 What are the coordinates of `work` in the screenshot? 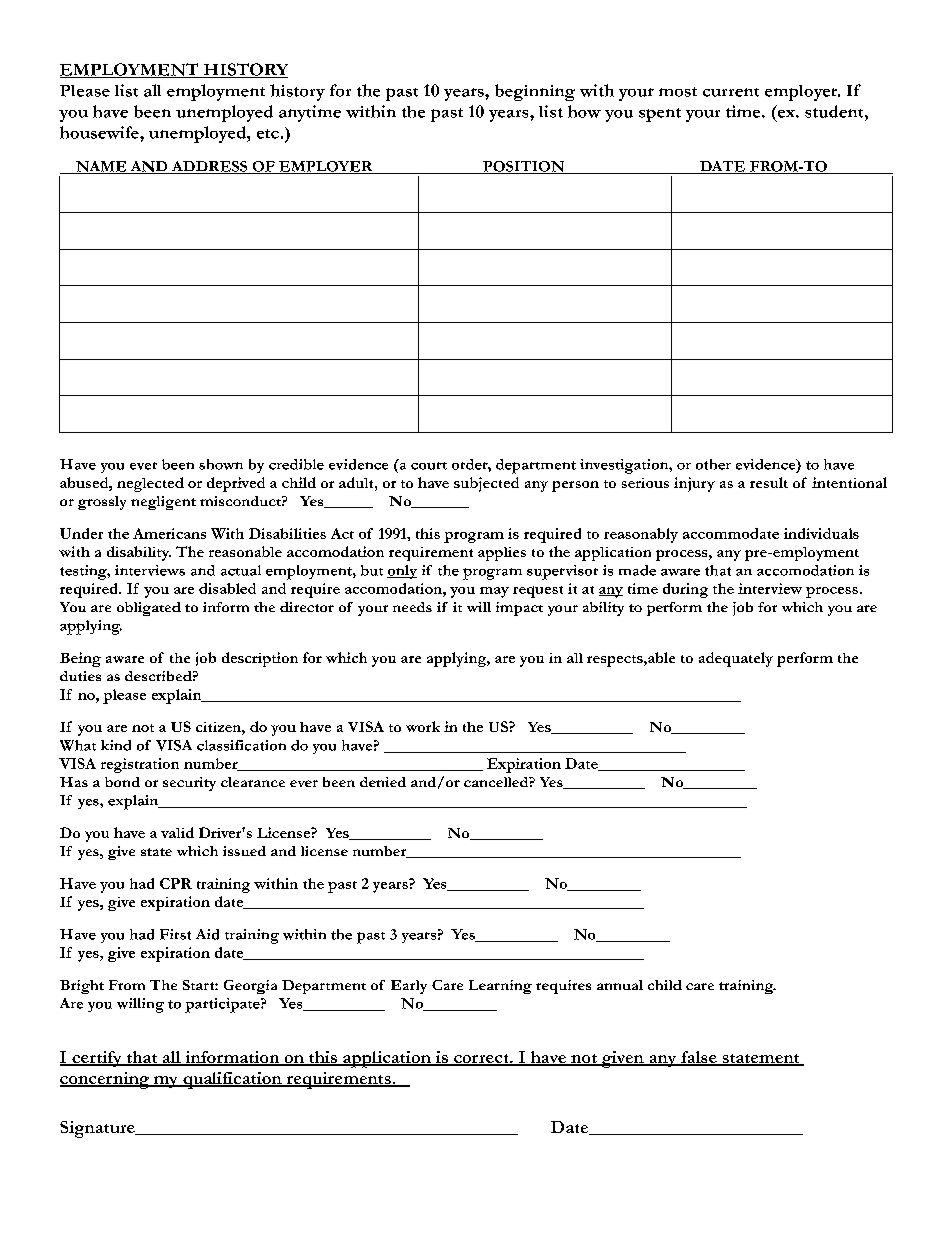 It's located at (423, 726).
